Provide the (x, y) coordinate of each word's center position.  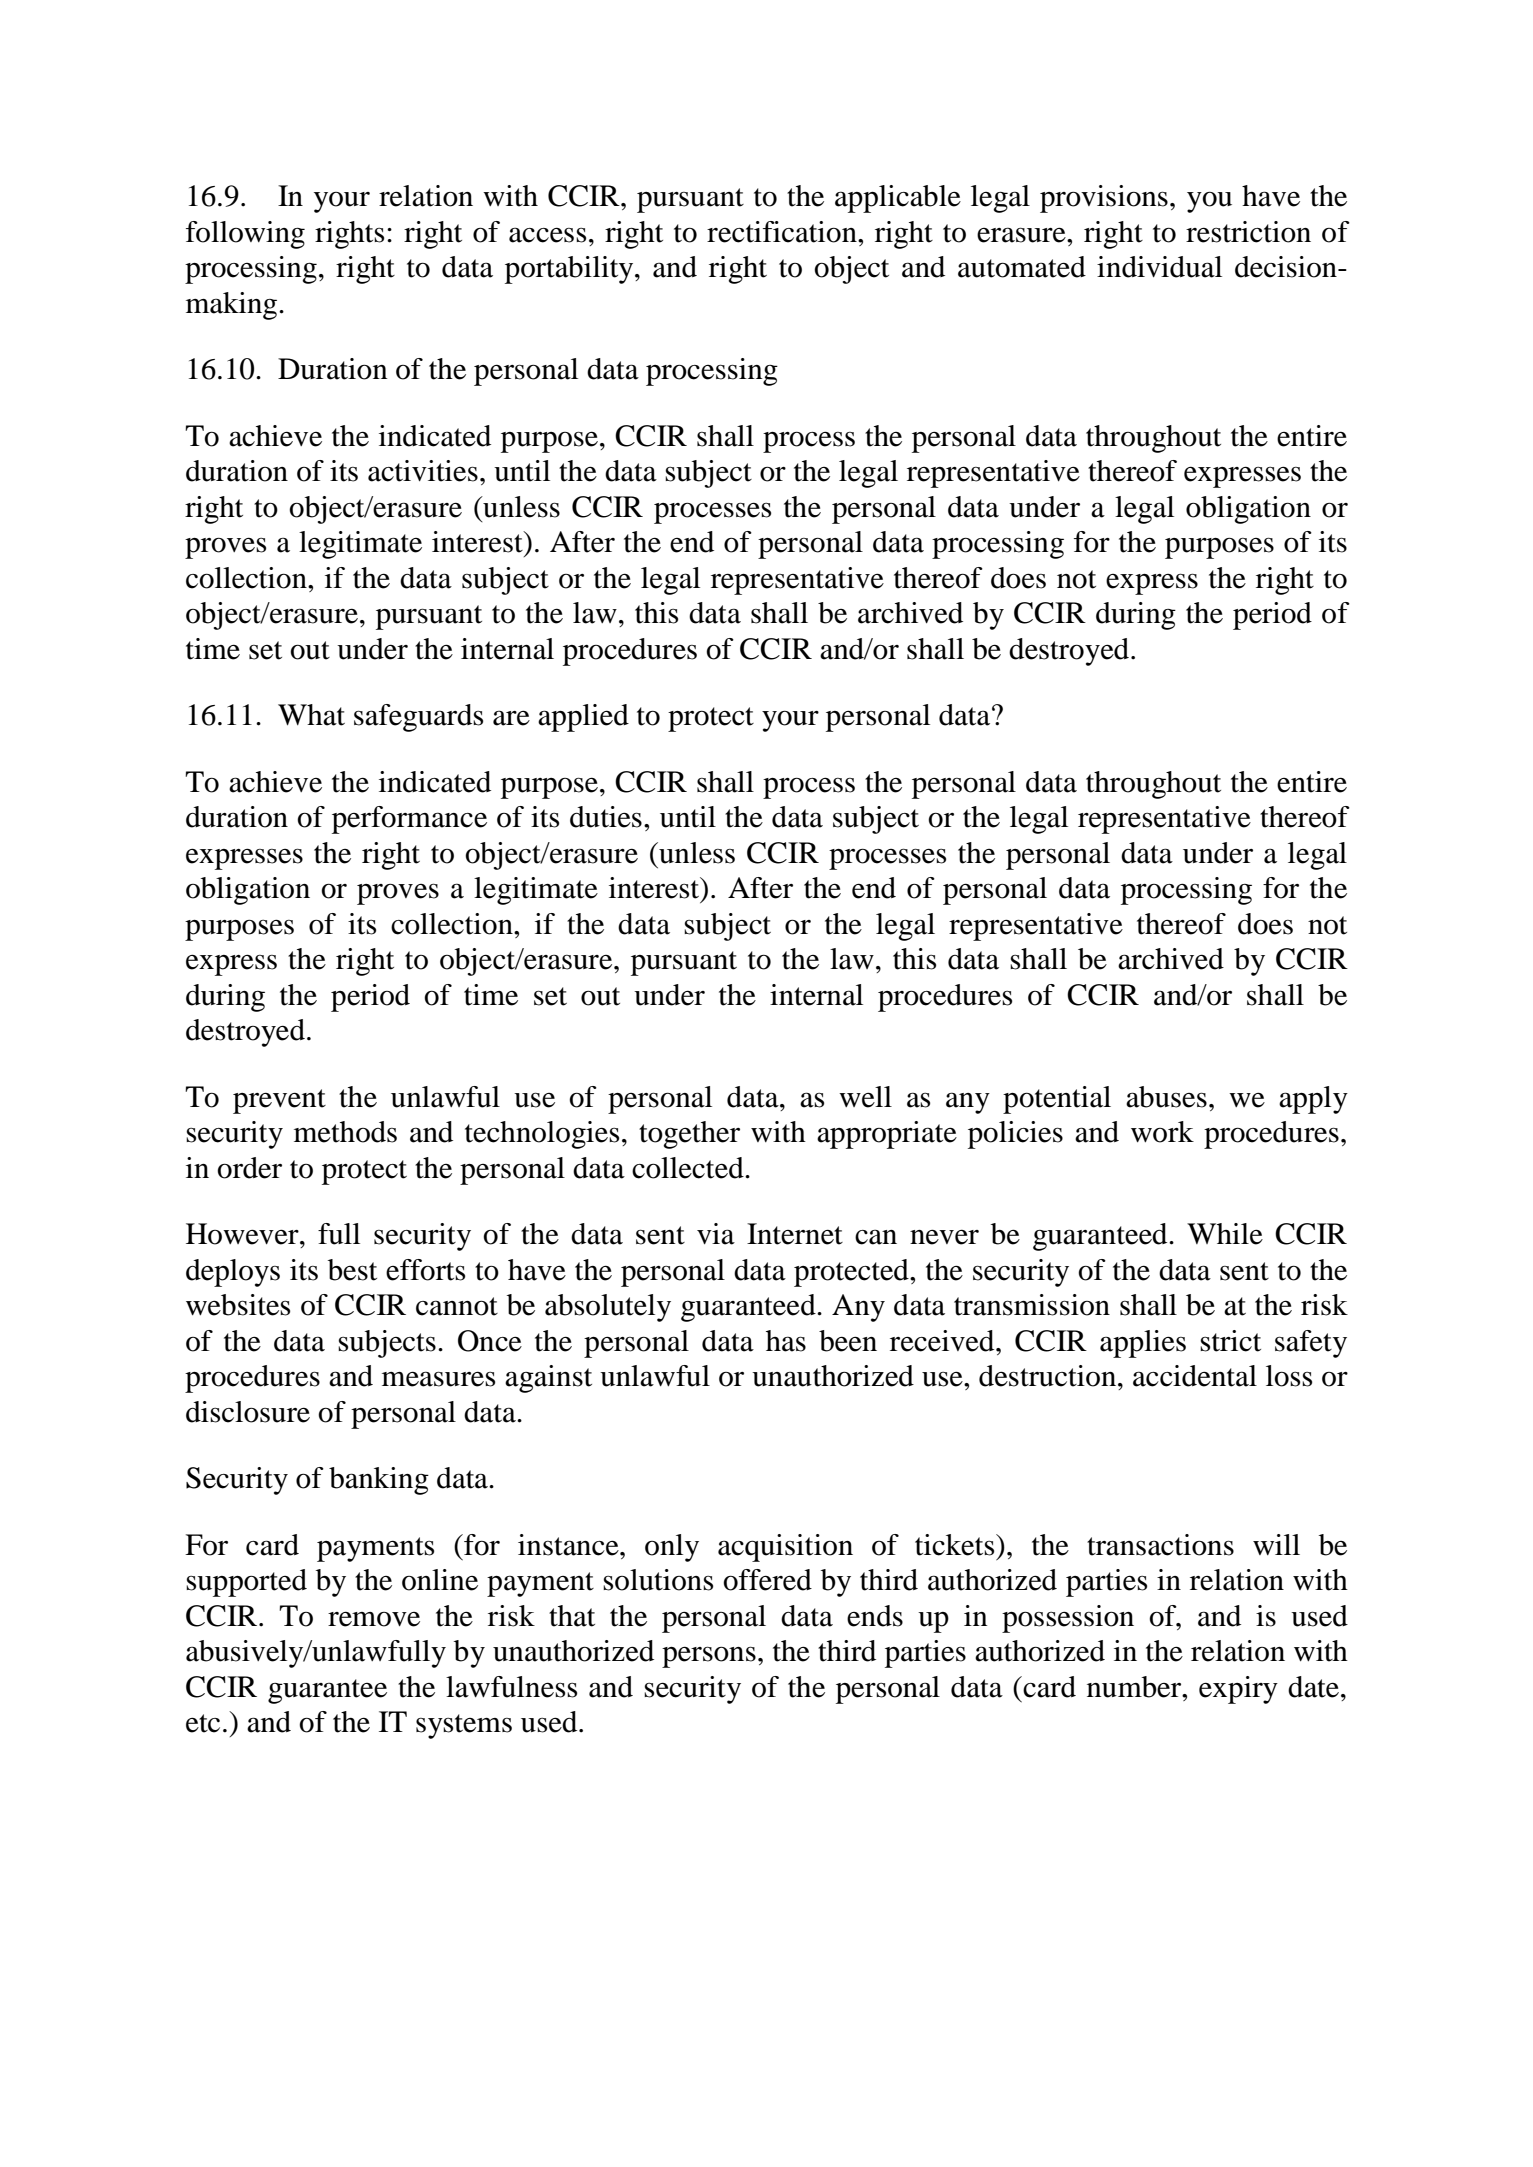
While (1225, 1234)
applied (583, 718)
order (249, 1168)
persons (709, 1657)
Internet (795, 1234)
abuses (1166, 1097)
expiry (1238, 1690)
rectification (783, 232)
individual (1159, 267)
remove (374, 1619)
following (245, 235)
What (311, 715)
